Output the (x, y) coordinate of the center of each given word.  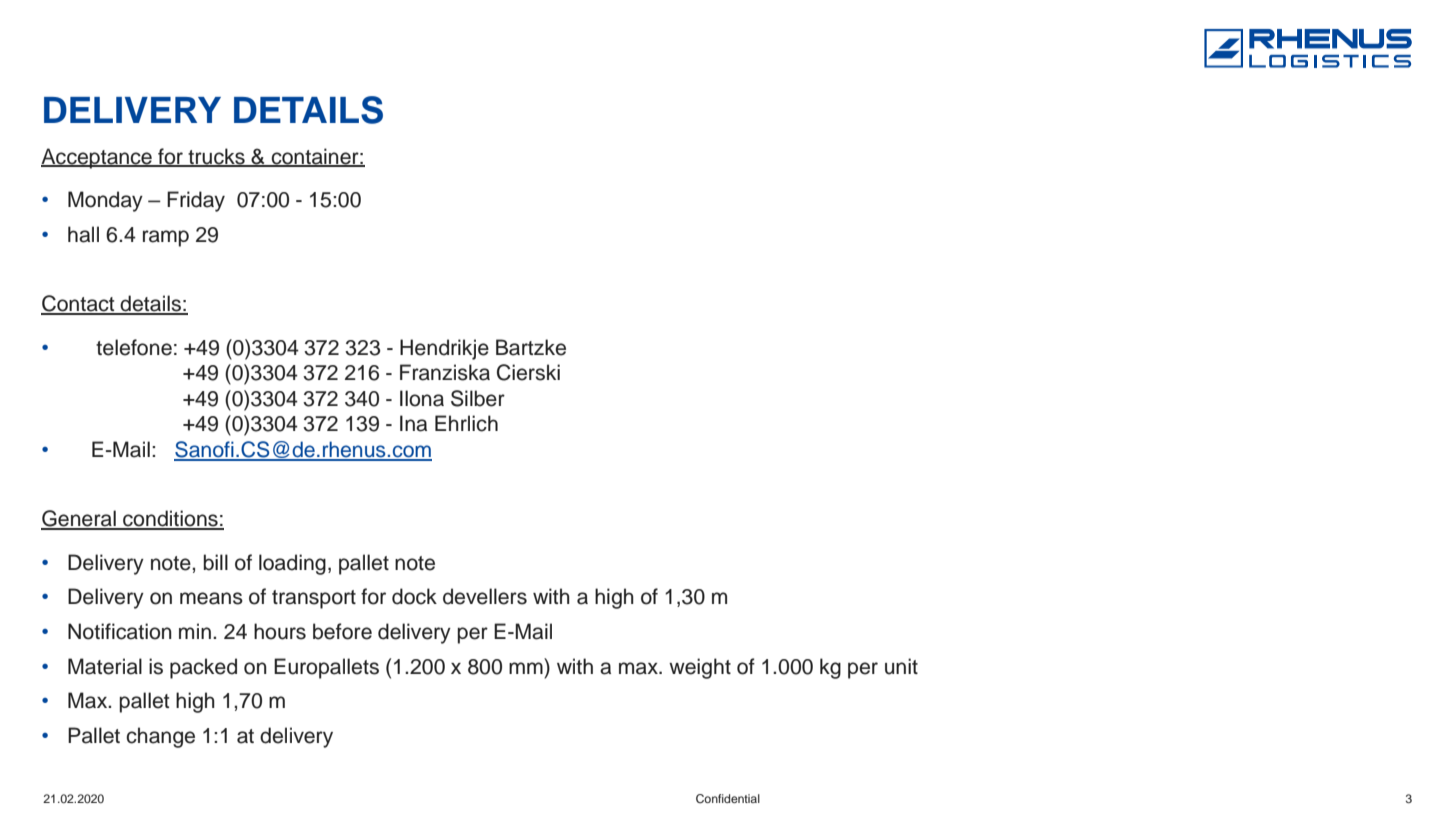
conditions (170, 519)
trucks (216, 157)
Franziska (445, 372)
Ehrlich (466, 423)
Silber (478, 398)
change (160, 737)
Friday (196, 201)
